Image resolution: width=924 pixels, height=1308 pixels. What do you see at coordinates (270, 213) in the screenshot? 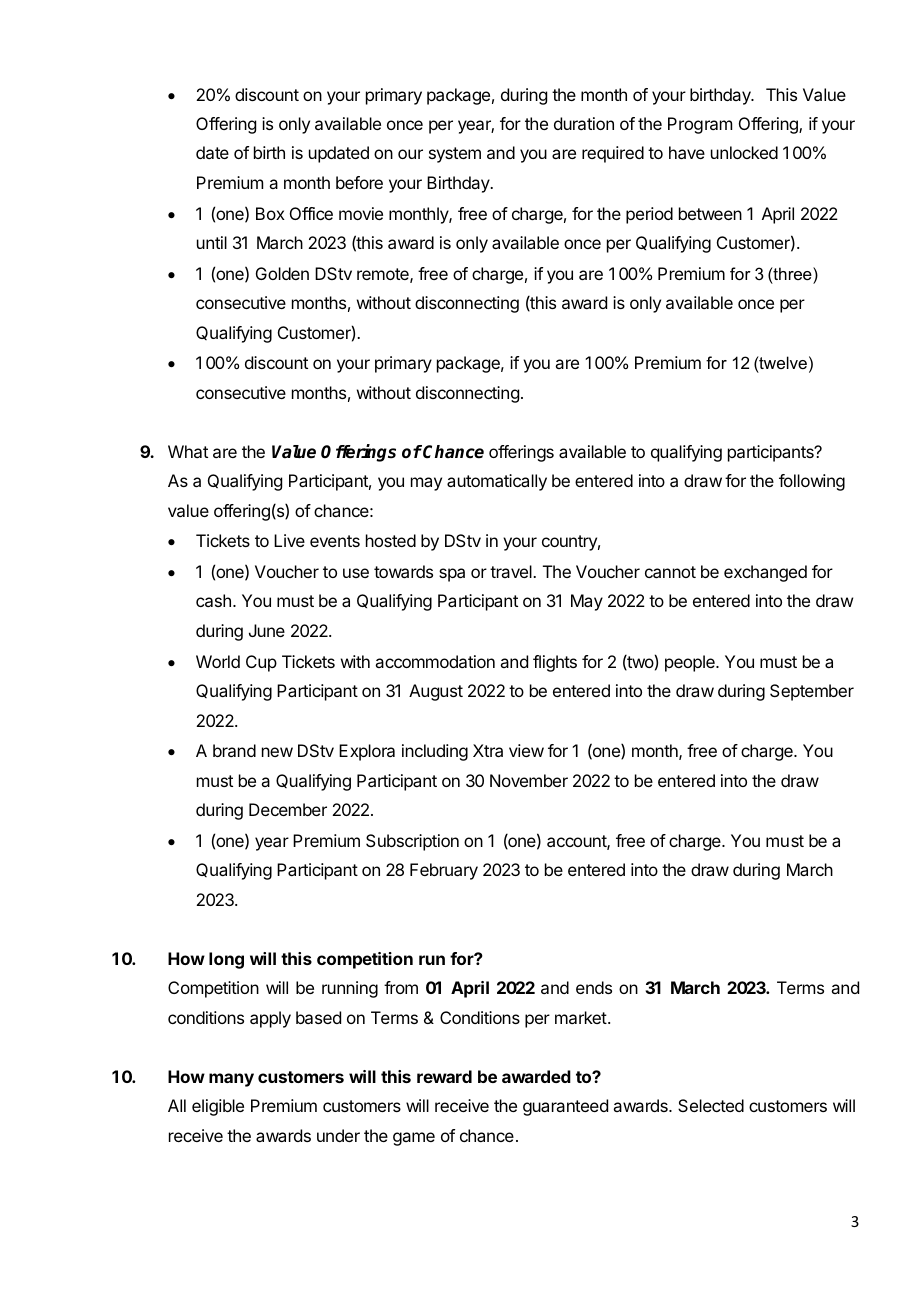
I see `Box` at bounding box center [270, 213].
